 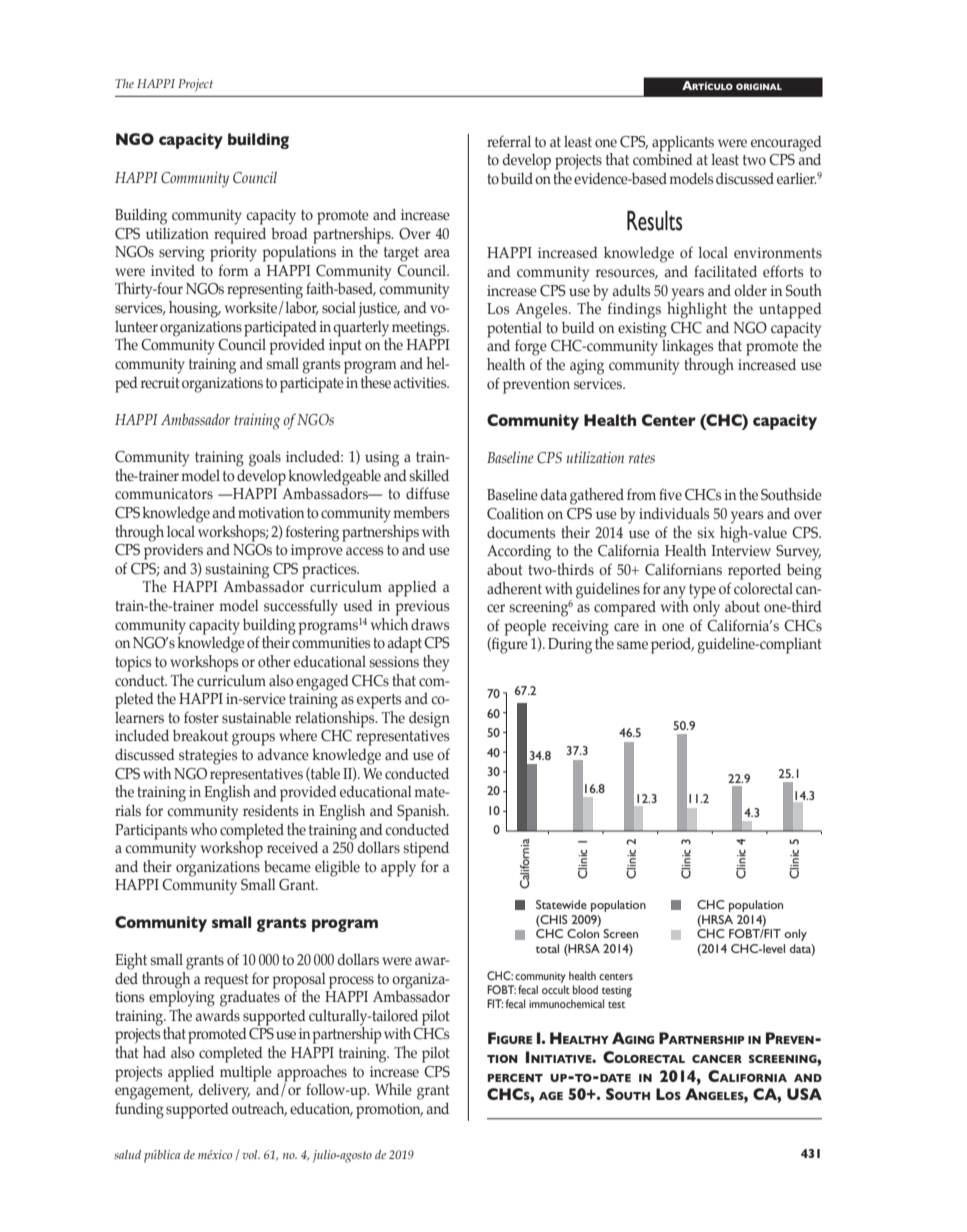 What do you see at coordinates (240, 235) in the document?
I see `required` at bounding box center [240, 235].
